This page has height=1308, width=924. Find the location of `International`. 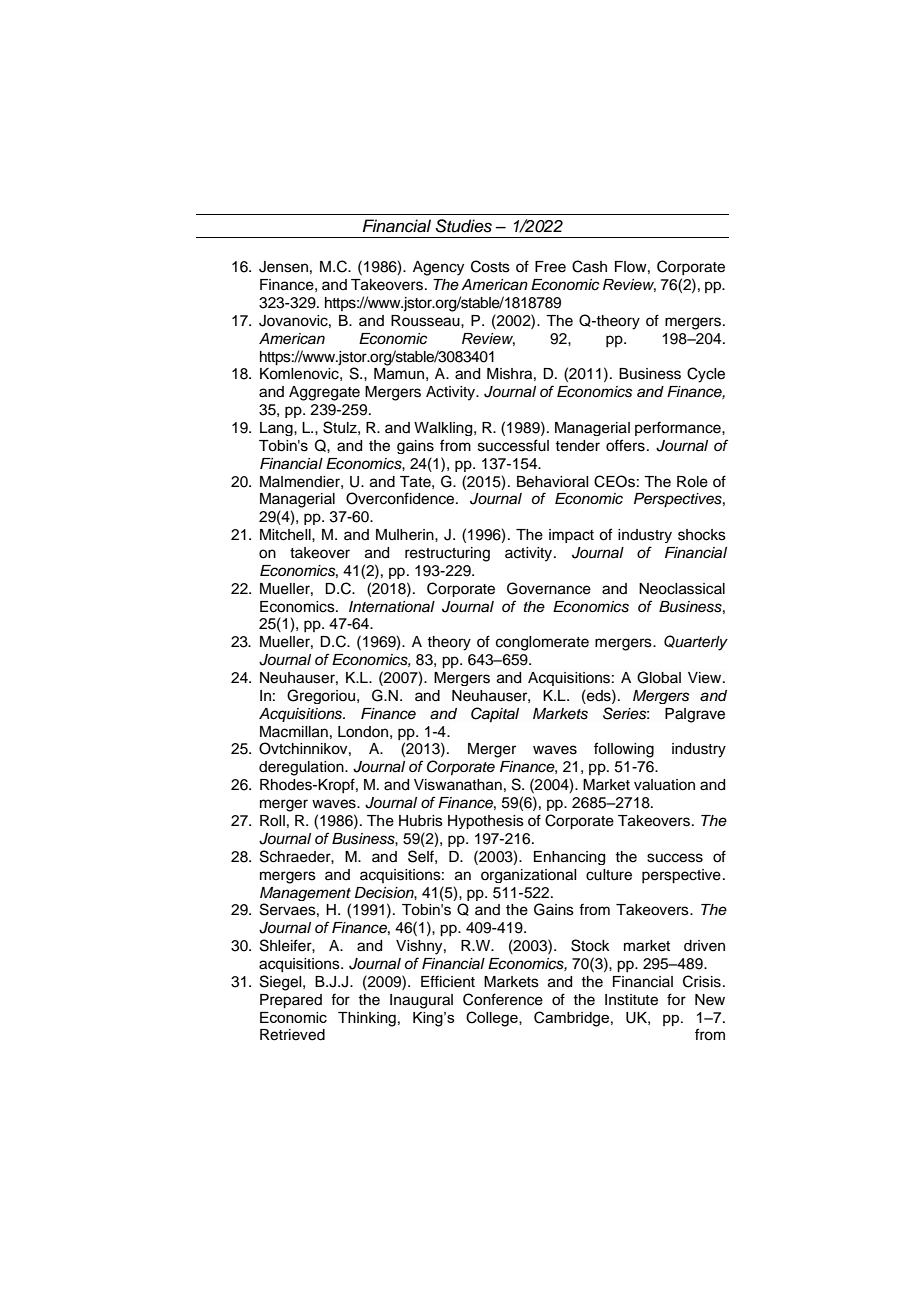

International is located at coordinates (392, 607).
